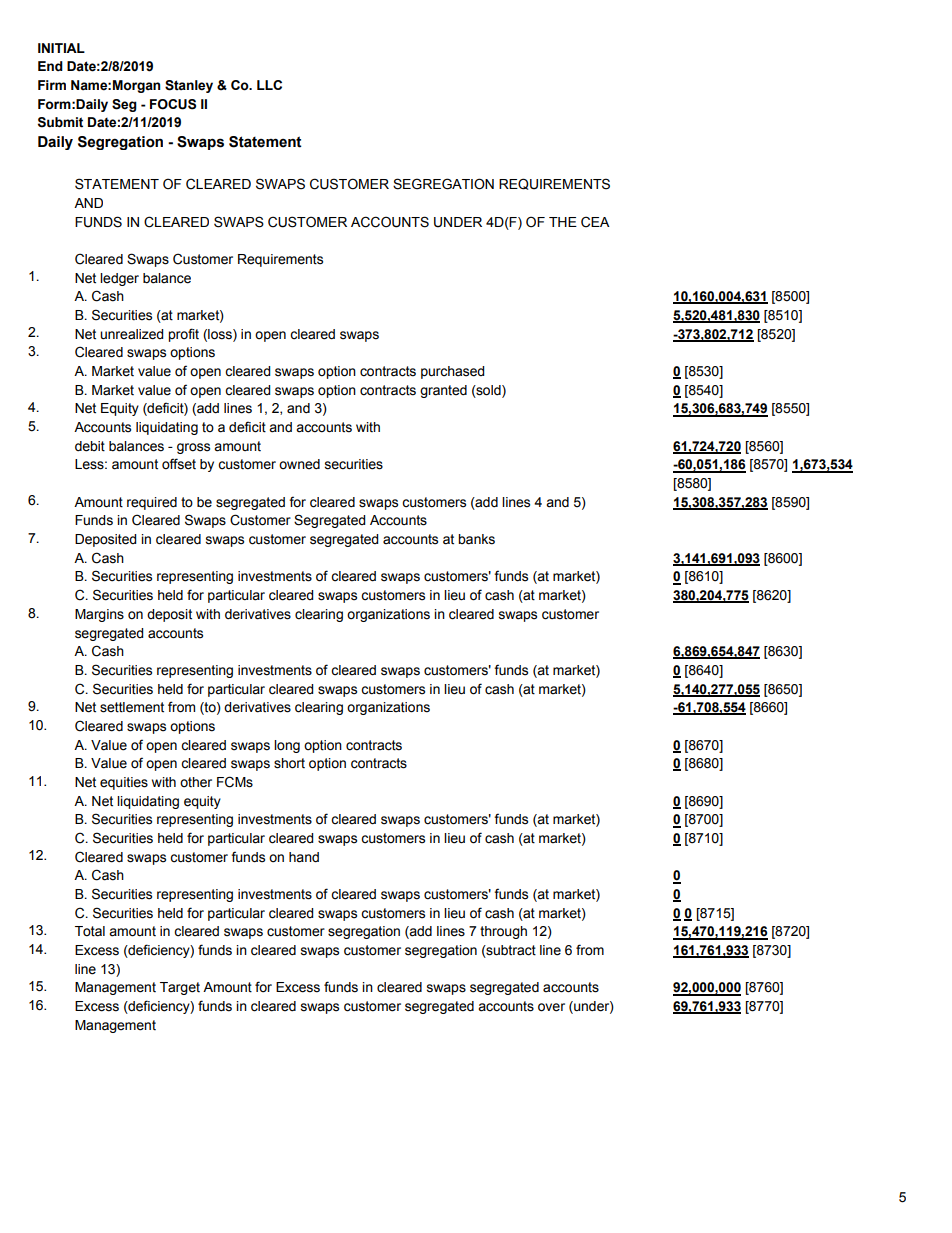 Image resolution: width=952 pixels, height=1233 pixels. What do you see at coordinates (299, 464) in the document?
I see `owned` at bounding box center [299, 464].
